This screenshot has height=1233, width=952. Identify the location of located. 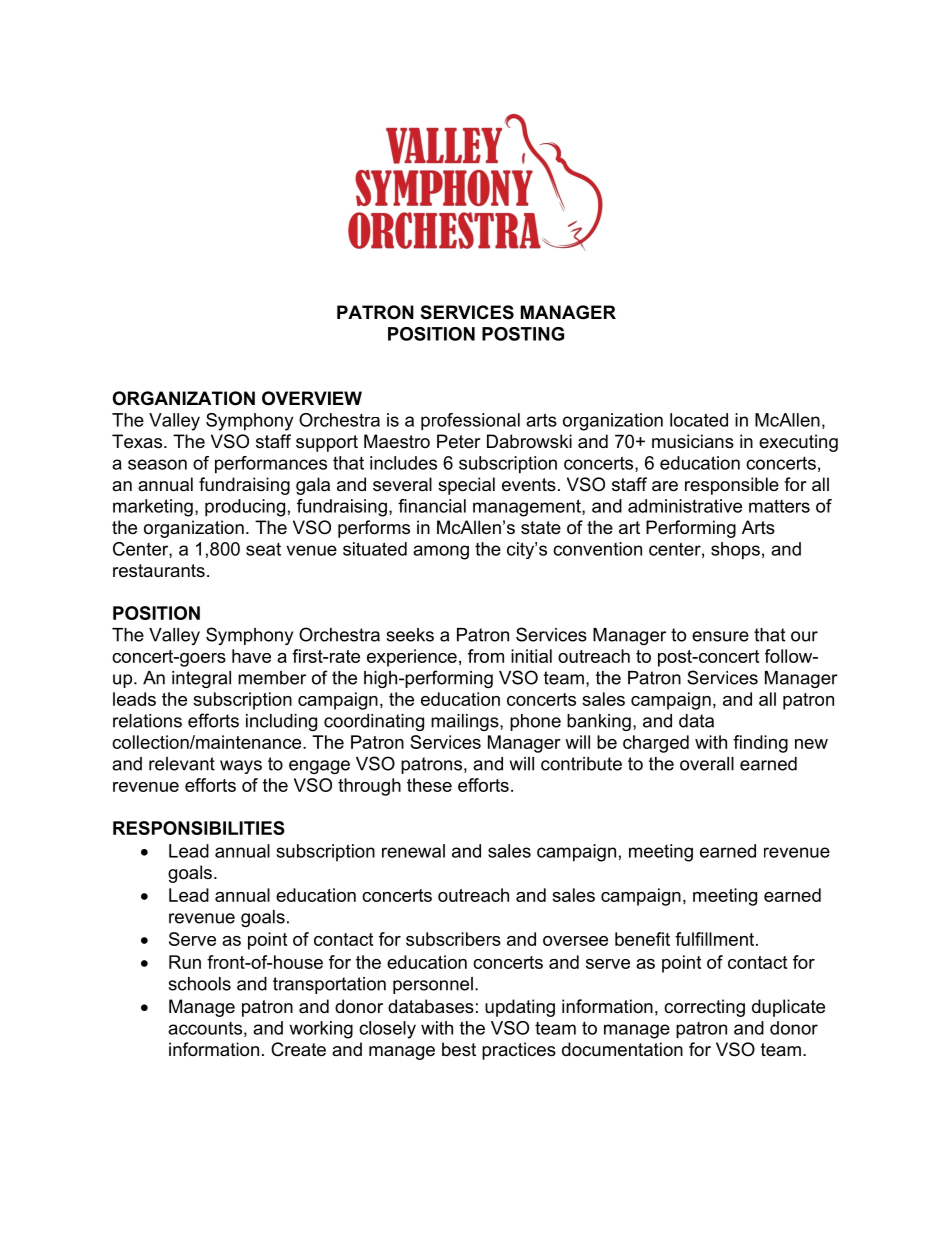
(699, 420).
